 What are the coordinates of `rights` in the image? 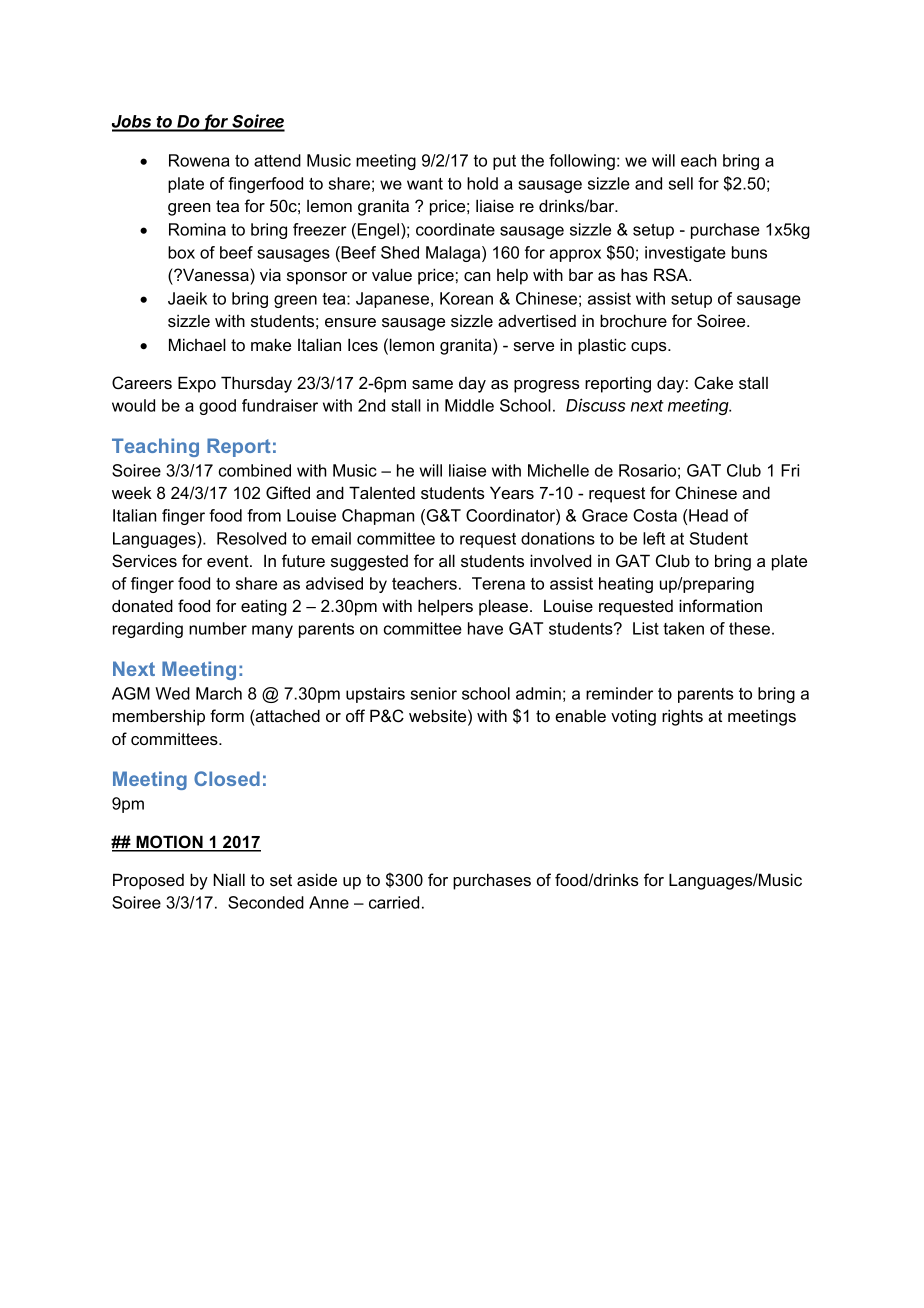 It's located at (682, 717).
